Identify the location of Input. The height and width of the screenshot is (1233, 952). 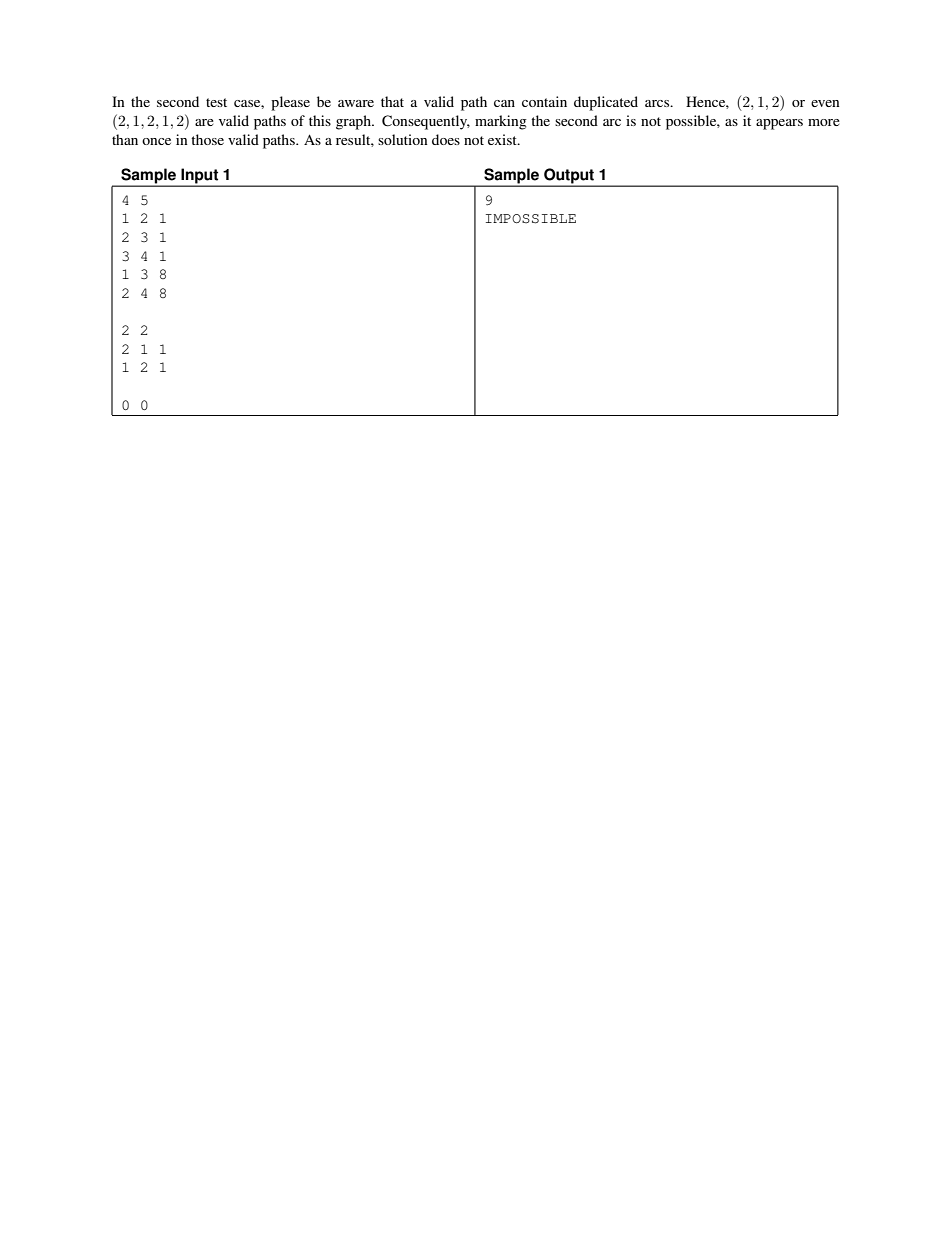
(200, 177).
